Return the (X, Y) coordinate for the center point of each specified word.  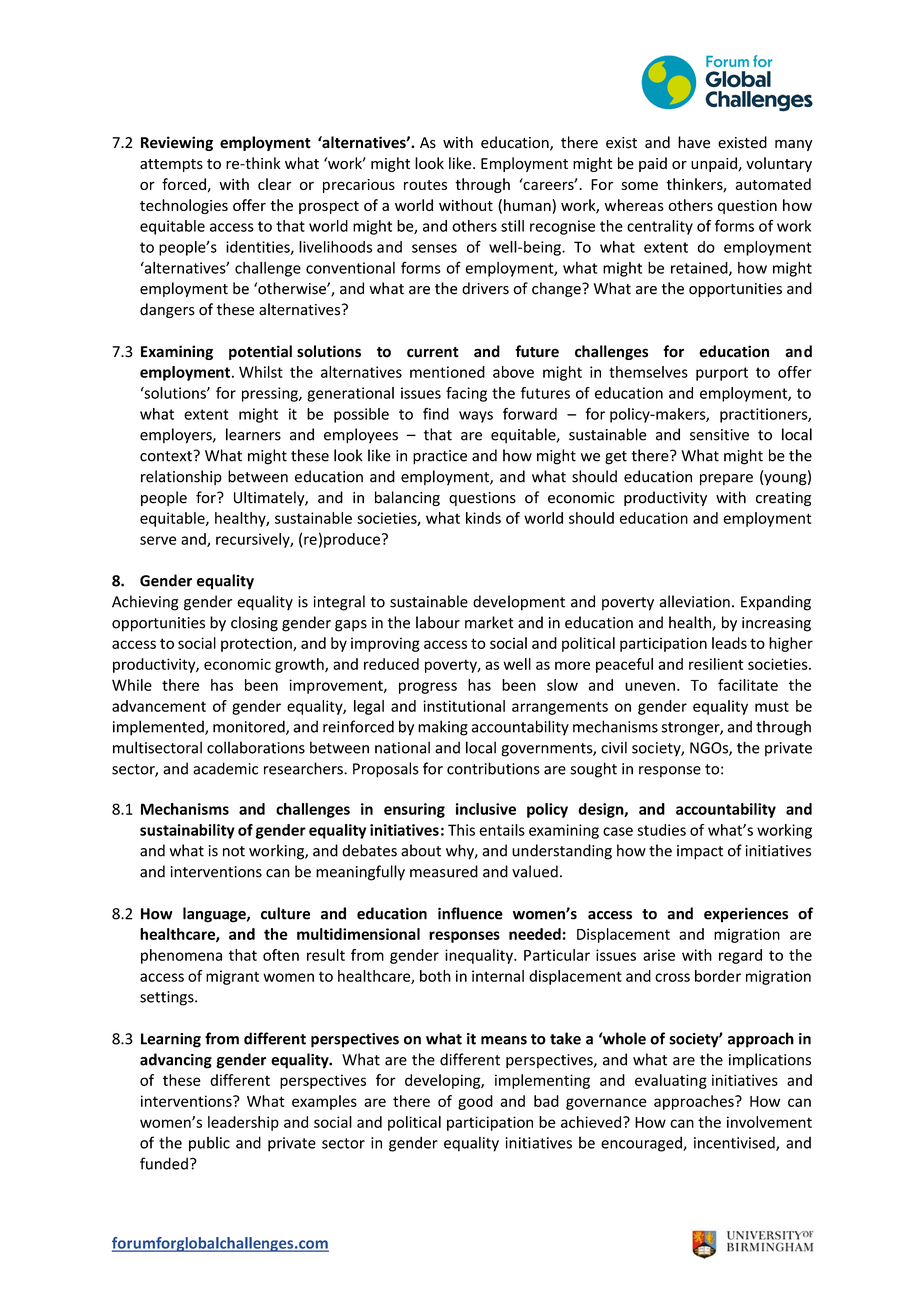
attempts (171, 165)
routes (425, 185)
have (694, 142)
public (209, 1144)
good (475, 1102)
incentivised (735, 1143)
